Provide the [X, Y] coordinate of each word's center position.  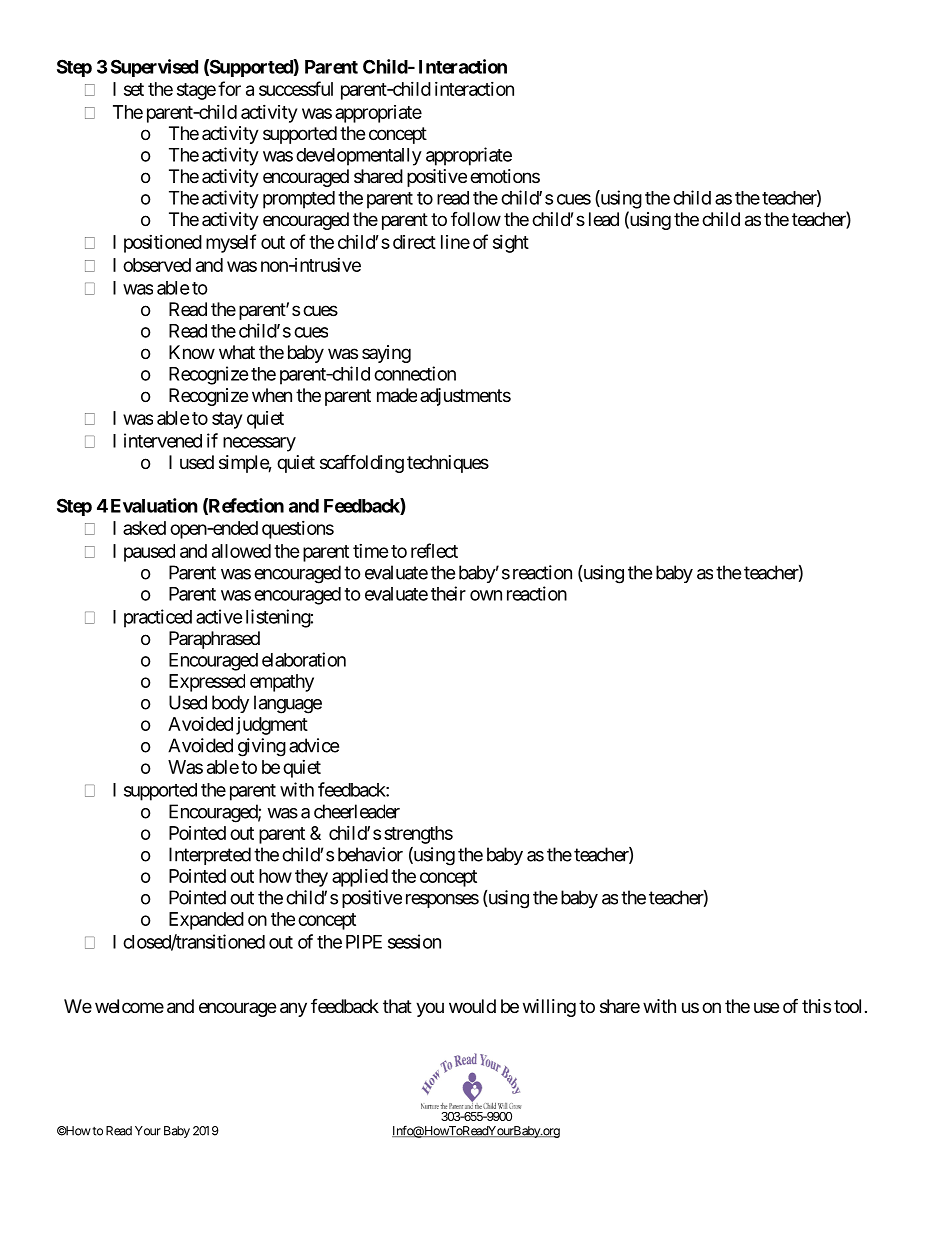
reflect [434, 550]
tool [847, 1006]
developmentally [359, 157]
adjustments [465, 397]
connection [415, 373]
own [486, 595]
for [229, 88]
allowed [241, 551]
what [237, 352]
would [472, 1006]
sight [511, 244]
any [293, 1009]
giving [262, 747]
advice [314, 745]
